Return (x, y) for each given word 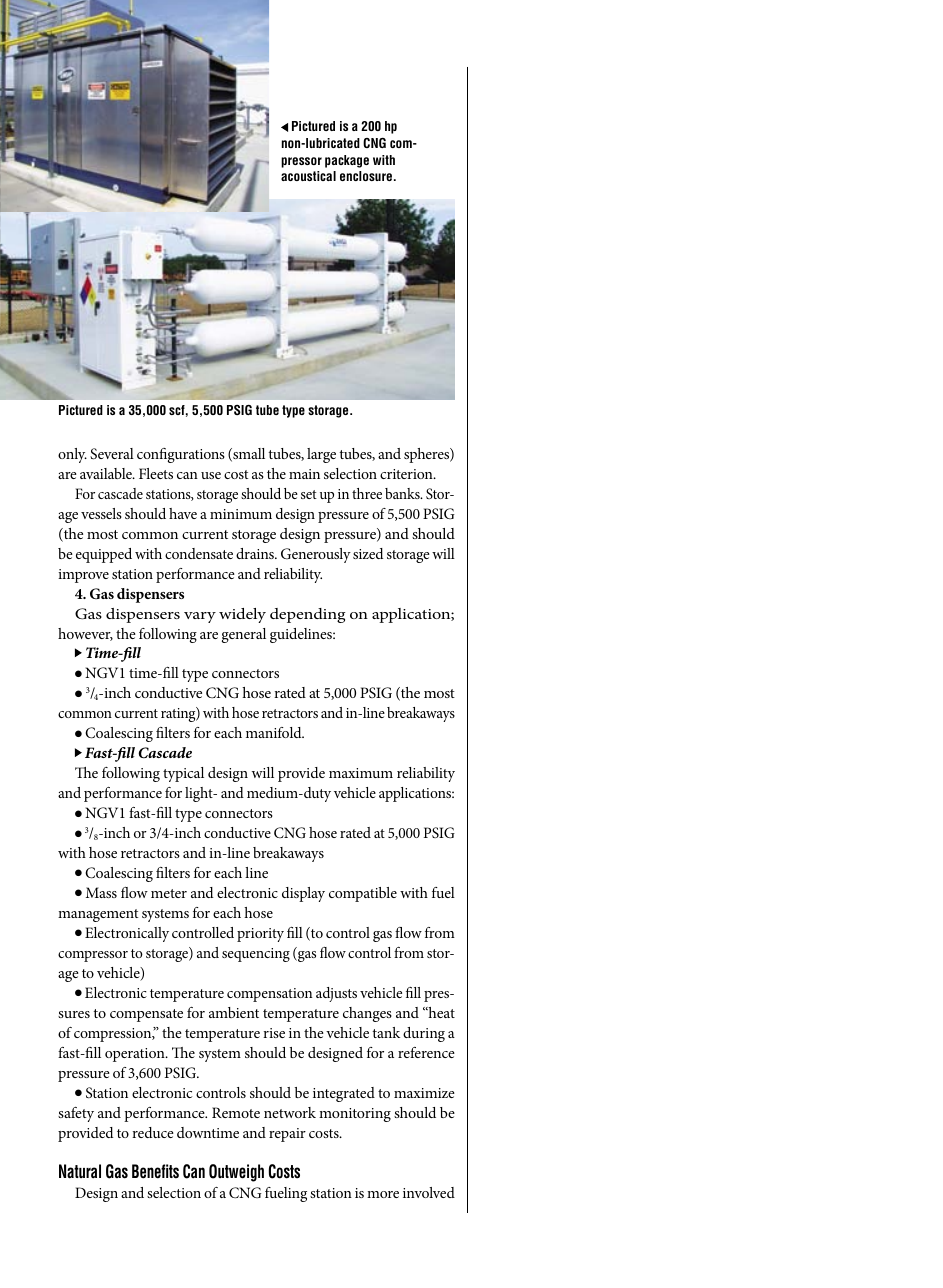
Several (112, 454)
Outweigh (236, 1173)
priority (260, 935)
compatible (363, 894)
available (107, 473)
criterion (407, 474)
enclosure (366, 176)
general (244, 635)
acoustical (308, 176)
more (383, 1194)
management (98, 915)
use (211, 475)
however (85, 634)
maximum (361, 773)
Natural (80, 1171)
